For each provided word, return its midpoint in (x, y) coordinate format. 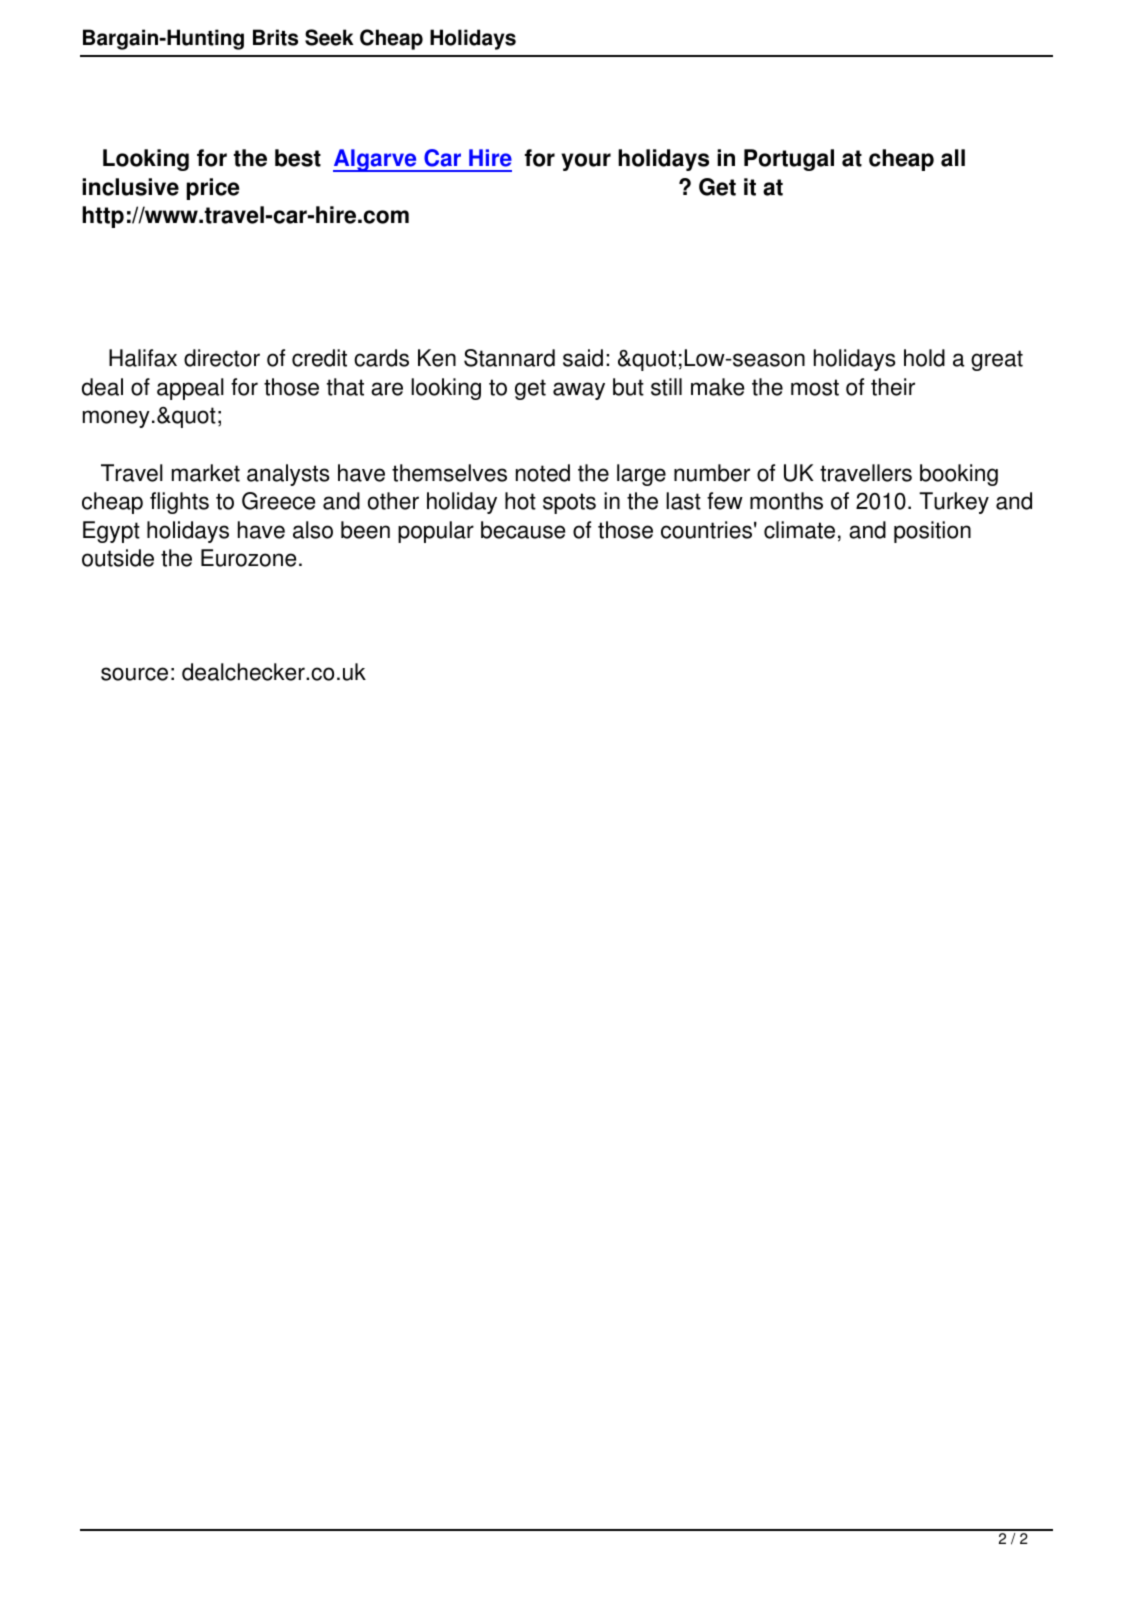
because (523, 530)
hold (924, 358)
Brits (275, 37)
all (953, 158)
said (583, 358)
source (134, 674)
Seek (329, 37)
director (222, 358)
